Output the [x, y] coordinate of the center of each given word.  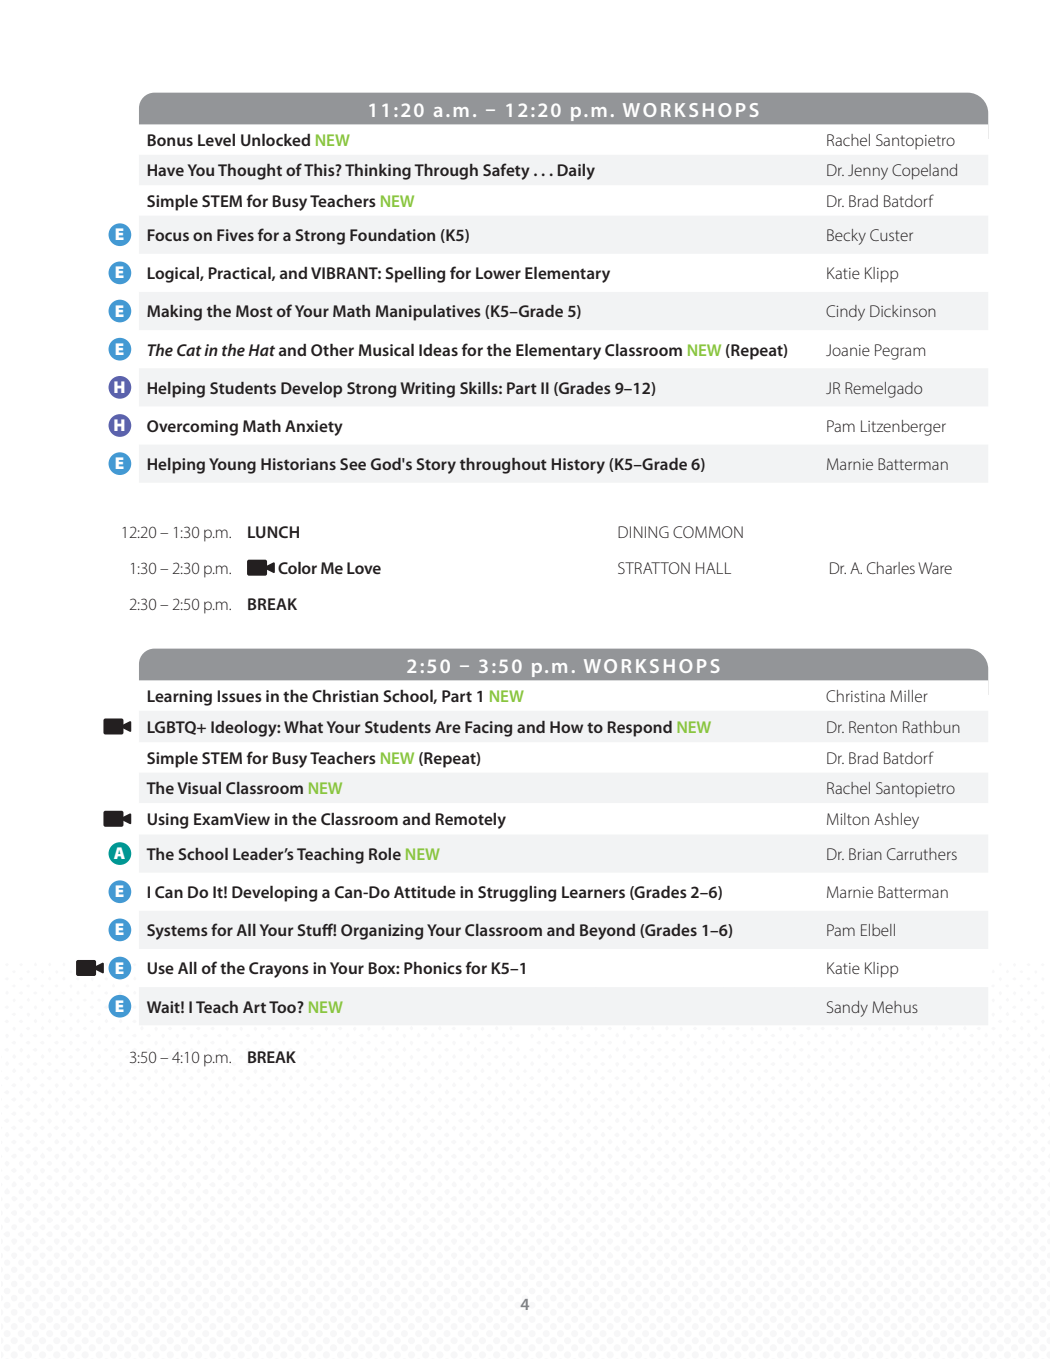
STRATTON [654, 568]
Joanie [848, 350]
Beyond [607, 932]
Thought [250, 172]
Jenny [868, 172]
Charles [891, 568]
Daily [576, 172]
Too [283, 1007]
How [566, 727]
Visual [199, 788]
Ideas [438, 350]
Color [297, 568]
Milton [848, 819]
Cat [189, 350]
